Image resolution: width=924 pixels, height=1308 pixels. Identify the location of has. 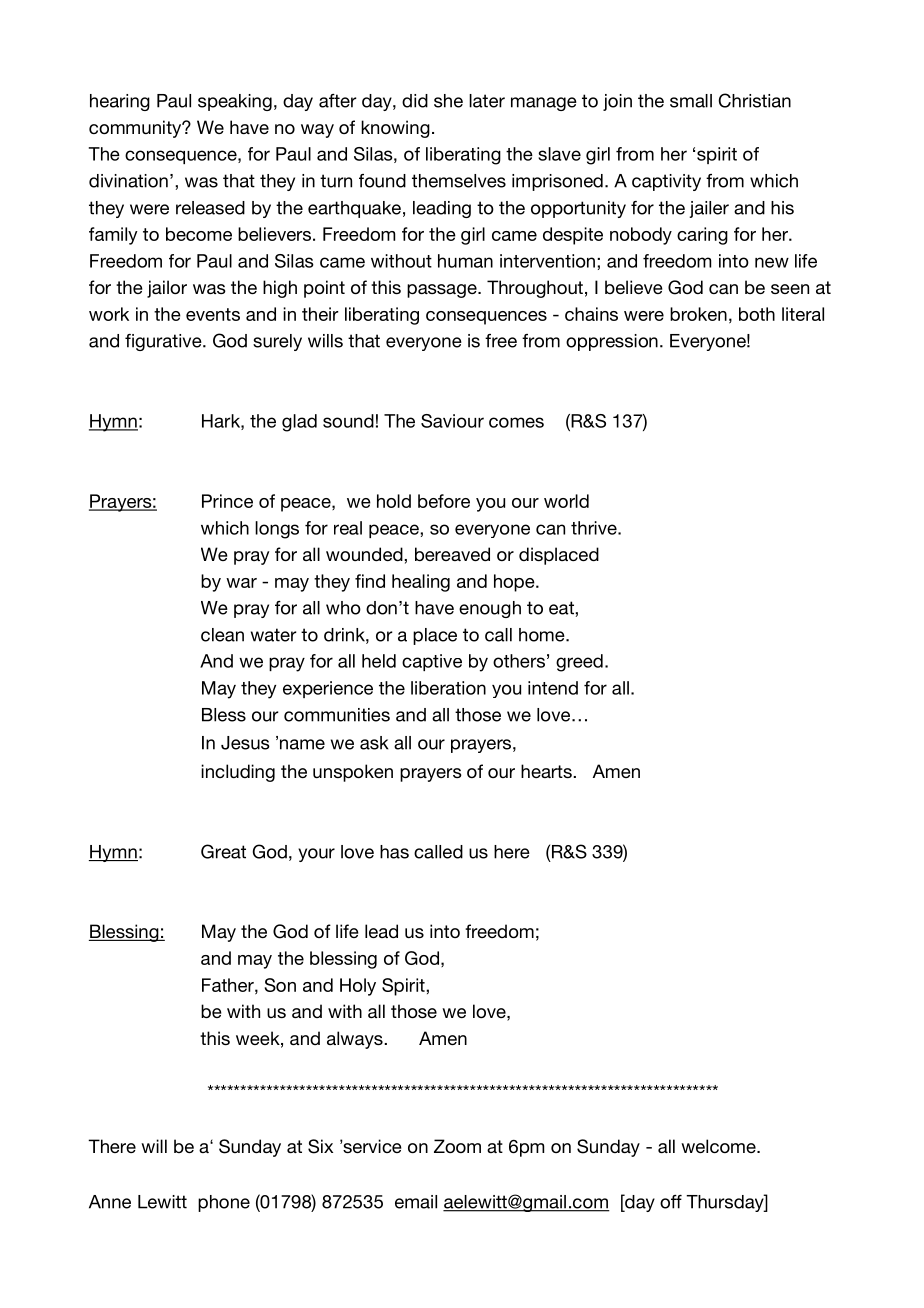
(394, 852).
